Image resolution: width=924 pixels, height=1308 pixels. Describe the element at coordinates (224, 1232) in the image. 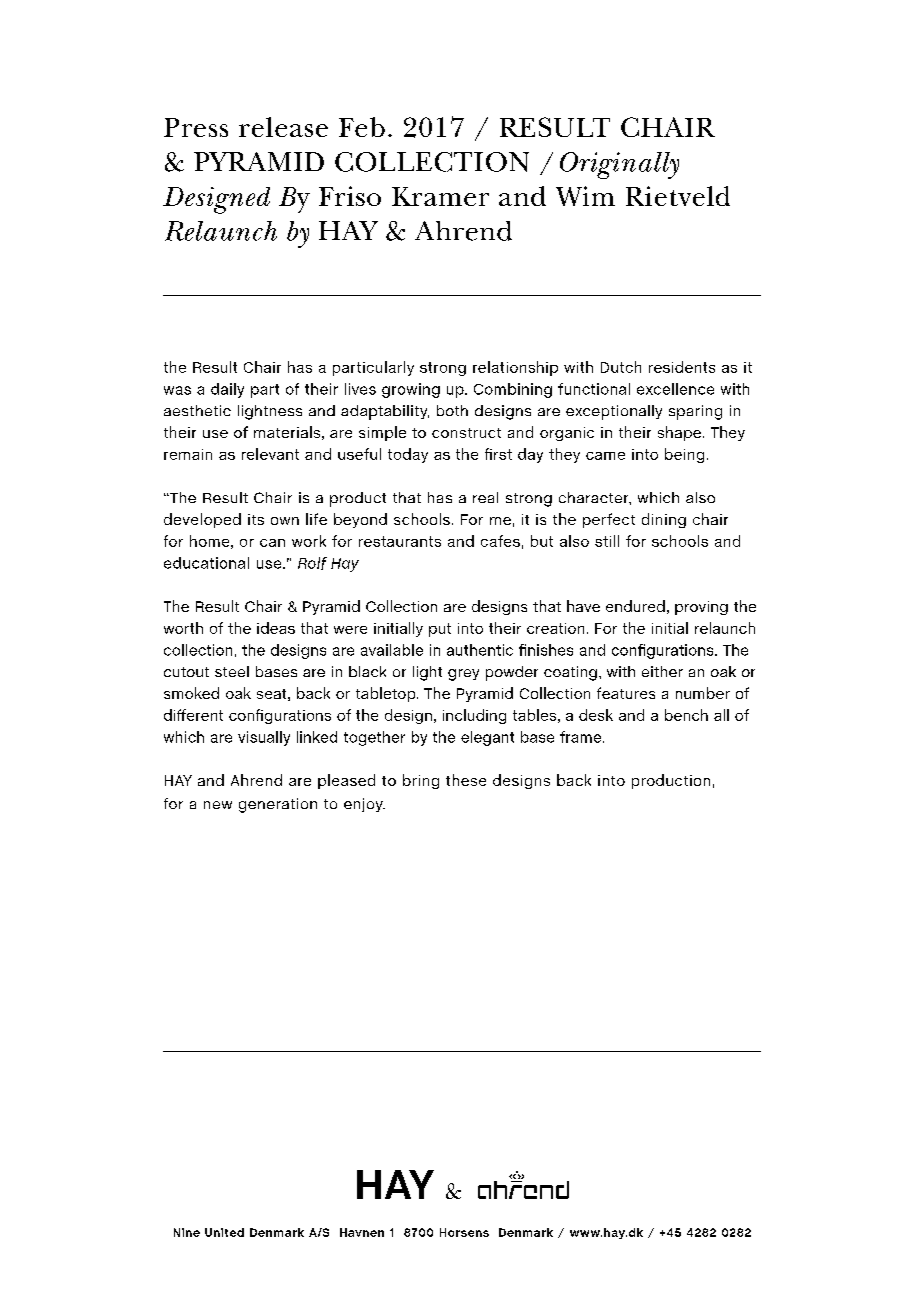

I see `United` at that location.
